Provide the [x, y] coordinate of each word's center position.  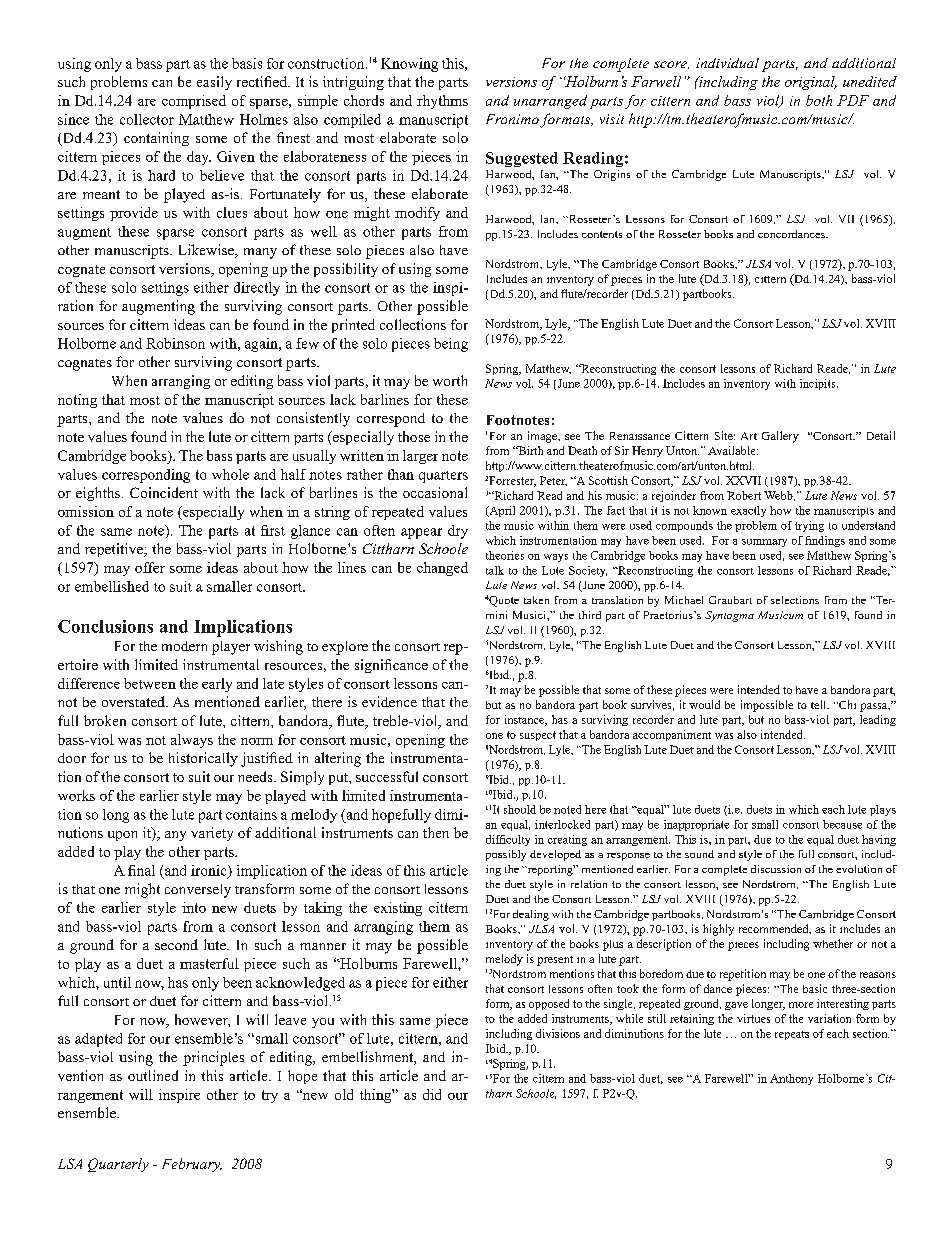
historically [203, 759]
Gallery [780, 437]
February [192, 1165]
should [520, 809]
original [811, 83]
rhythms [442, 102]
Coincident [164, 492]
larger [420, 457]
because [842, 824]
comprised [194, 102]
